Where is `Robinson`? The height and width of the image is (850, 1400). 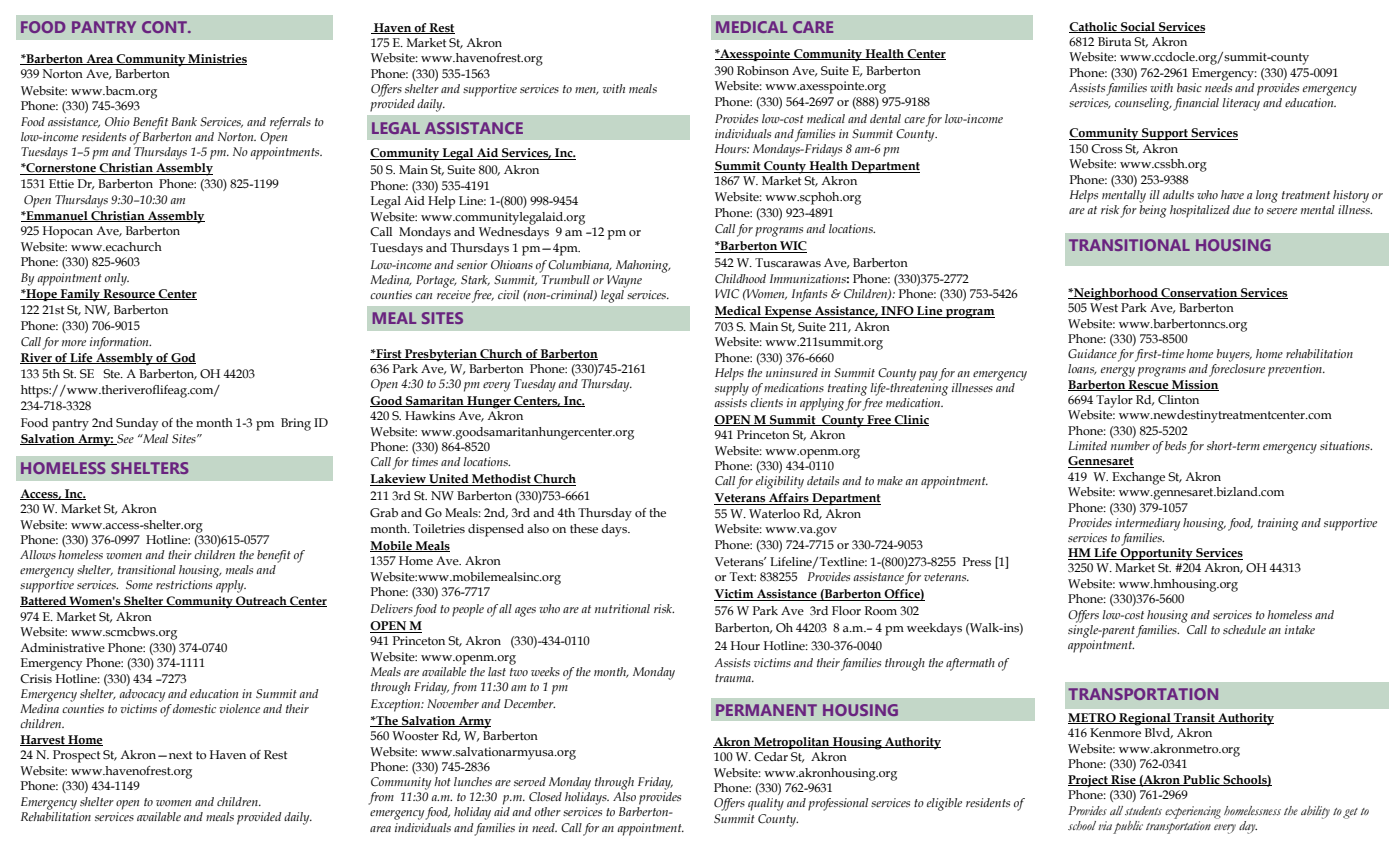
Robinson is located at coordinates (763, 70).
